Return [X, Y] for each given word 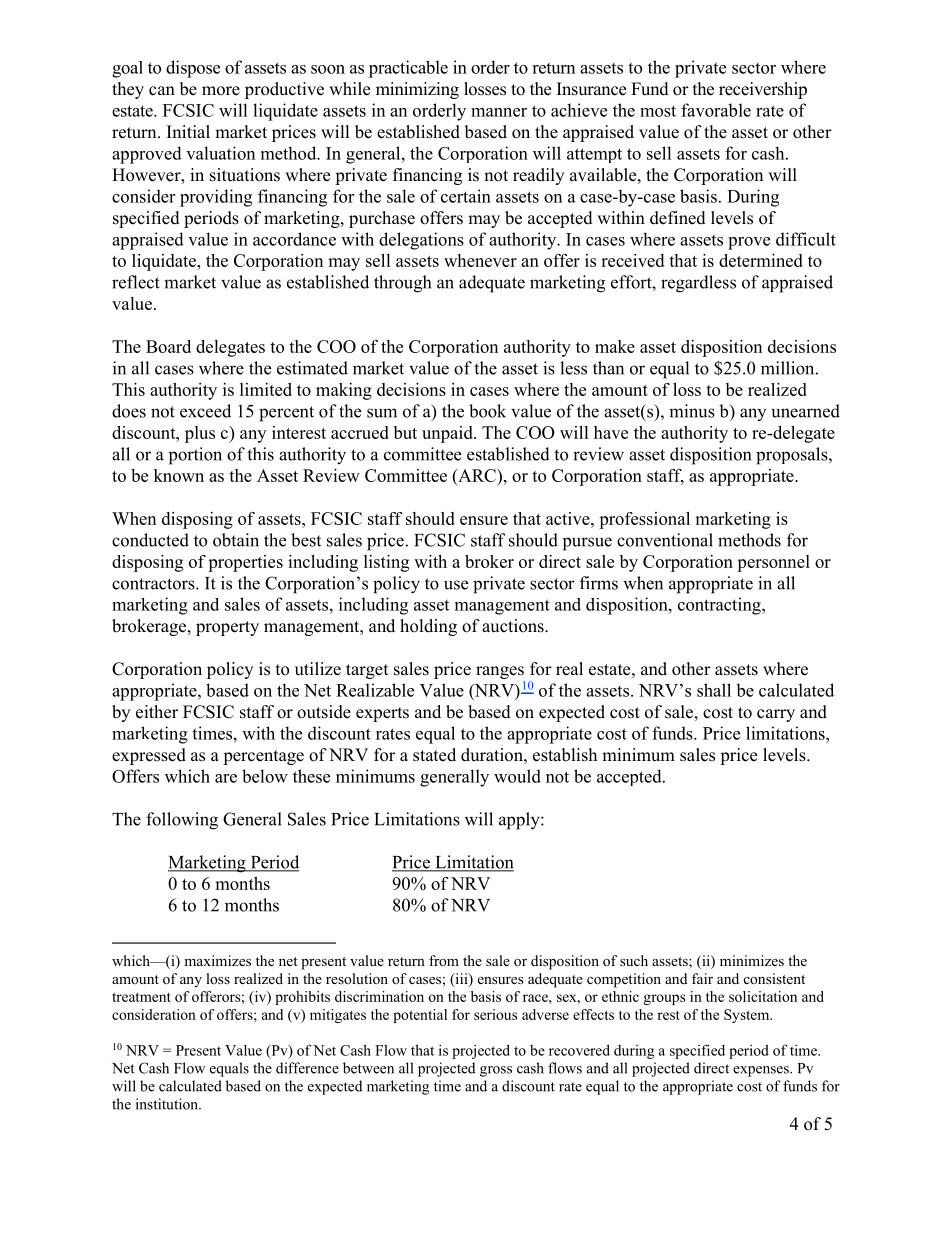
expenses [762, 1071]
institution [168, 1104]
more [221, 91]
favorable [716, 110]
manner [499, 112]
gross [496, 1071]
